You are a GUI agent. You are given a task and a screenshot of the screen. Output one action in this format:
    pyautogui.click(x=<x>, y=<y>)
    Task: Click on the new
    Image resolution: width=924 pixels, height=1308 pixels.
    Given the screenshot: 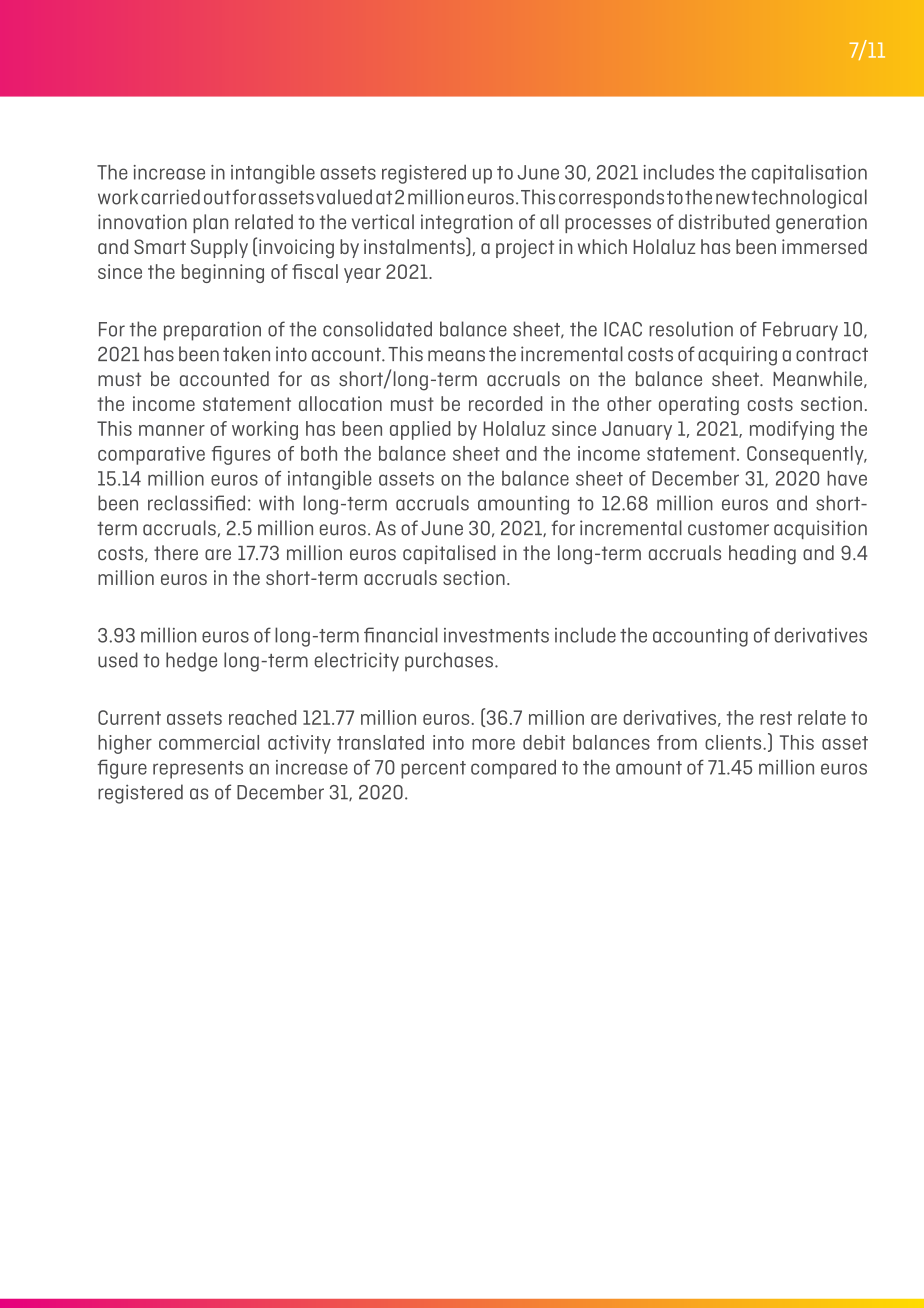 What is the action you would take?
    pyautogui.click(x=733, y=199)
